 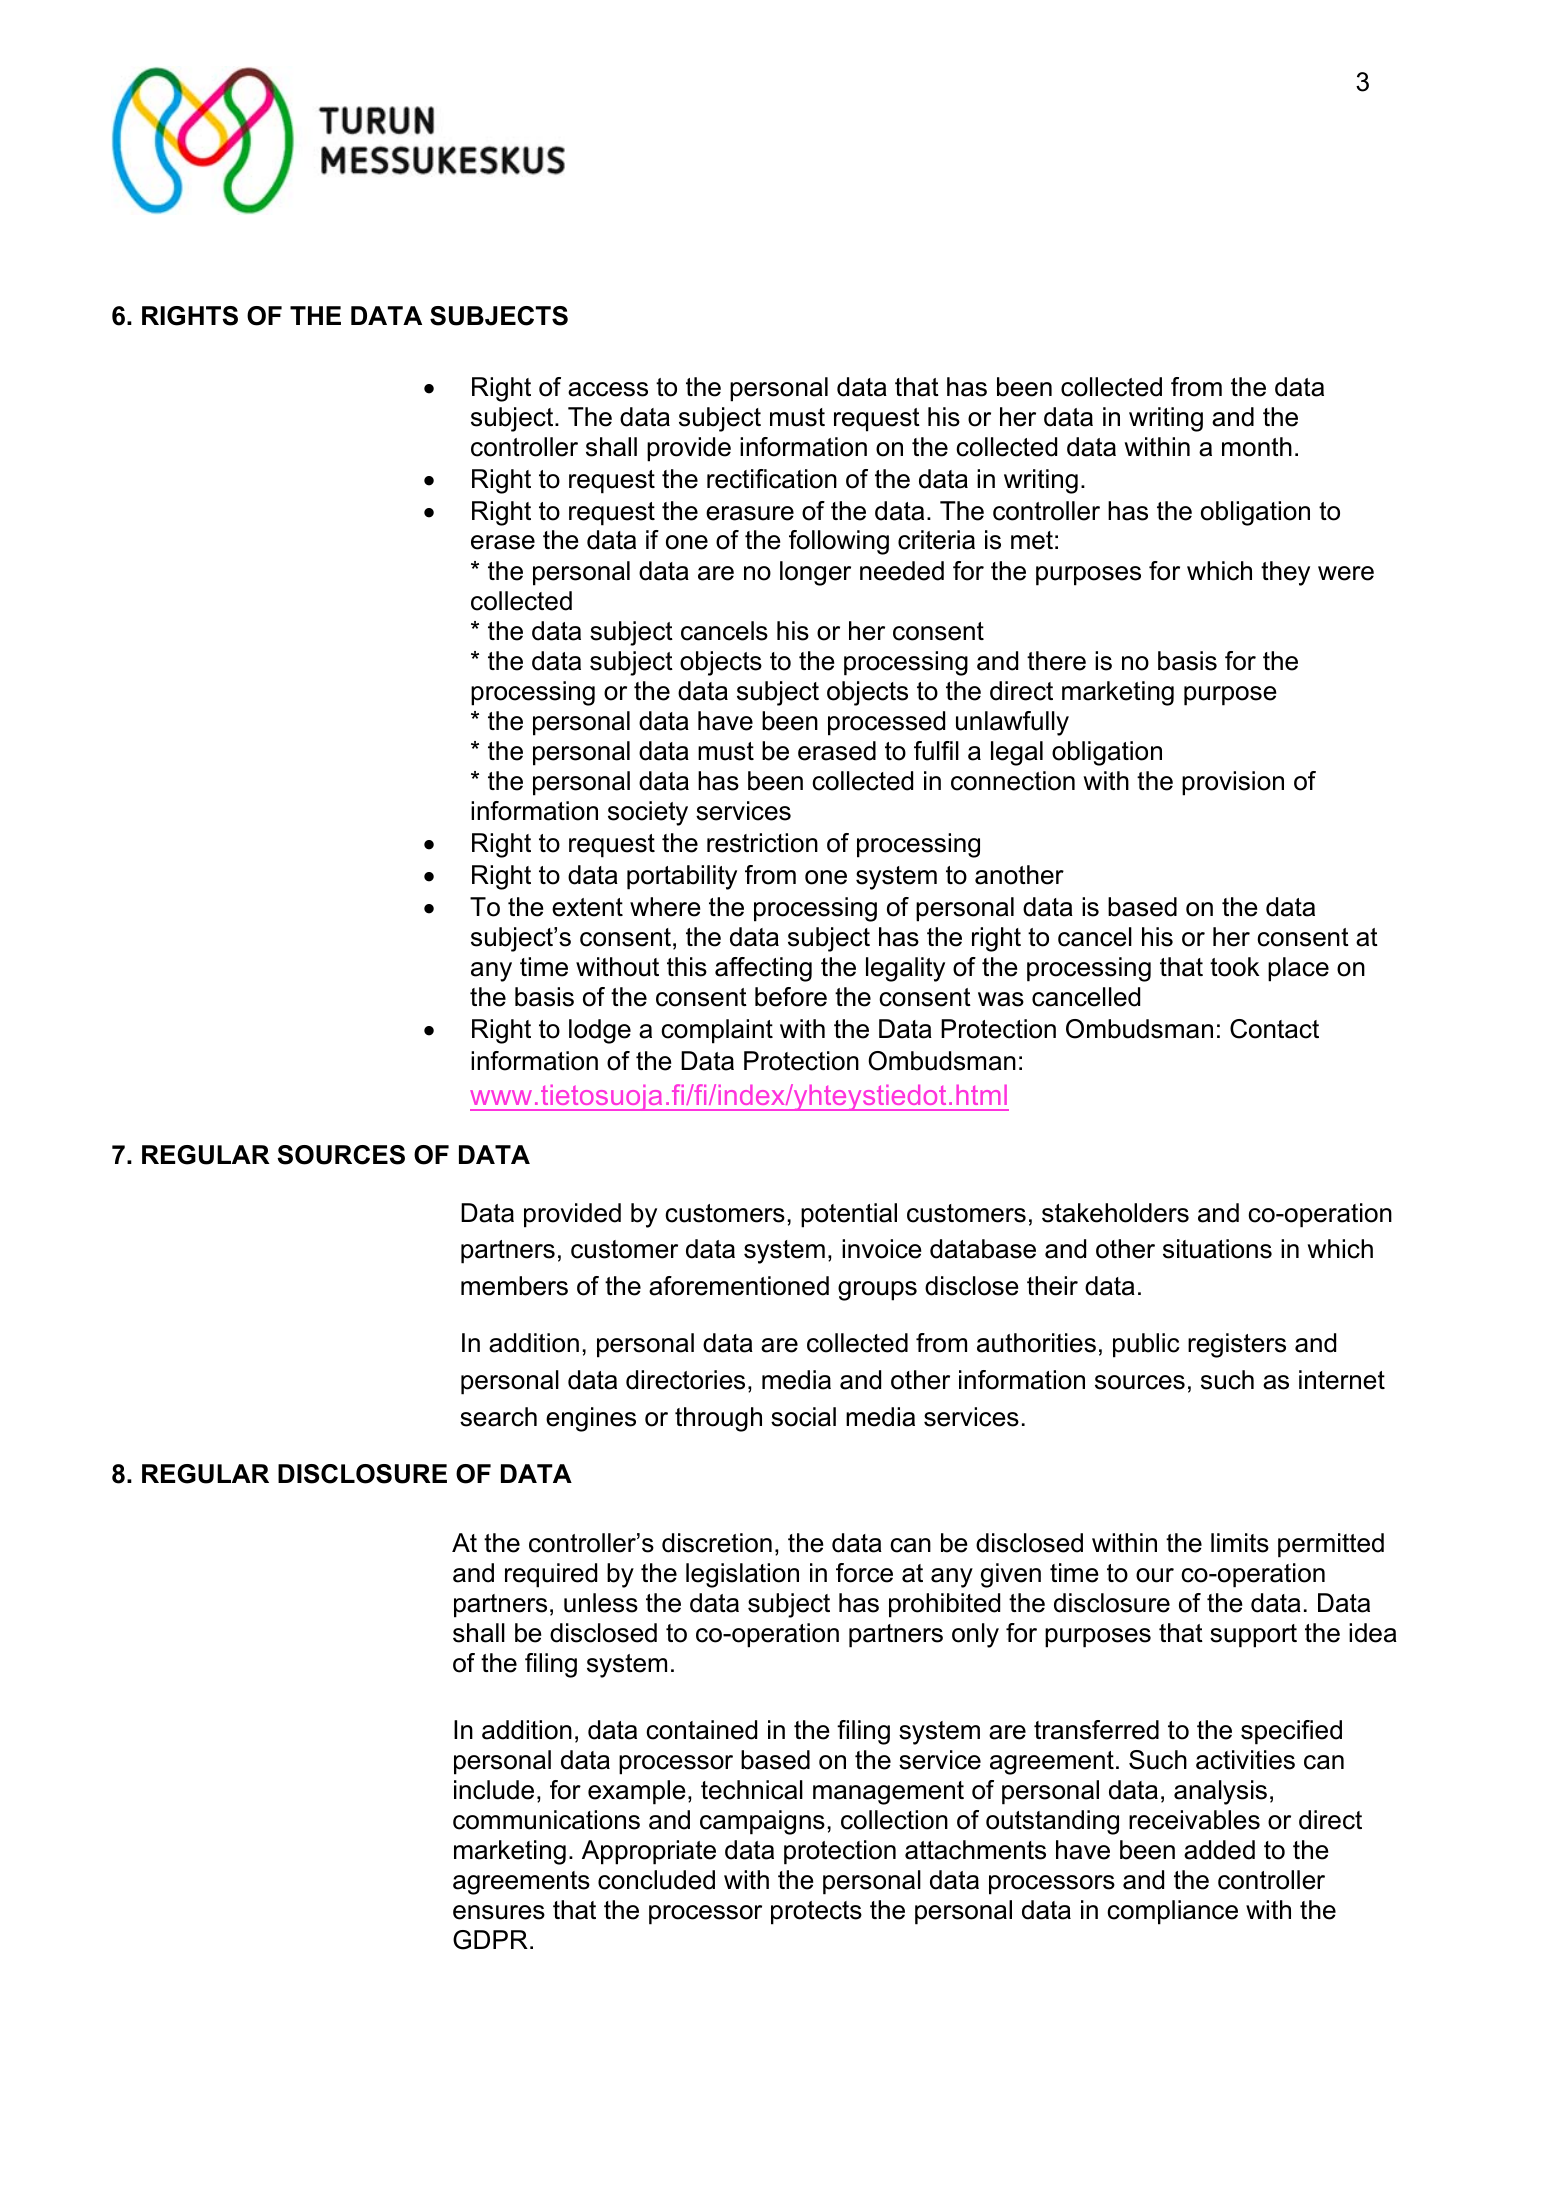 What do you see at coordinates (849, 1215) in the screenshot?
I see `potential` at bounding box center [849, 1215].
